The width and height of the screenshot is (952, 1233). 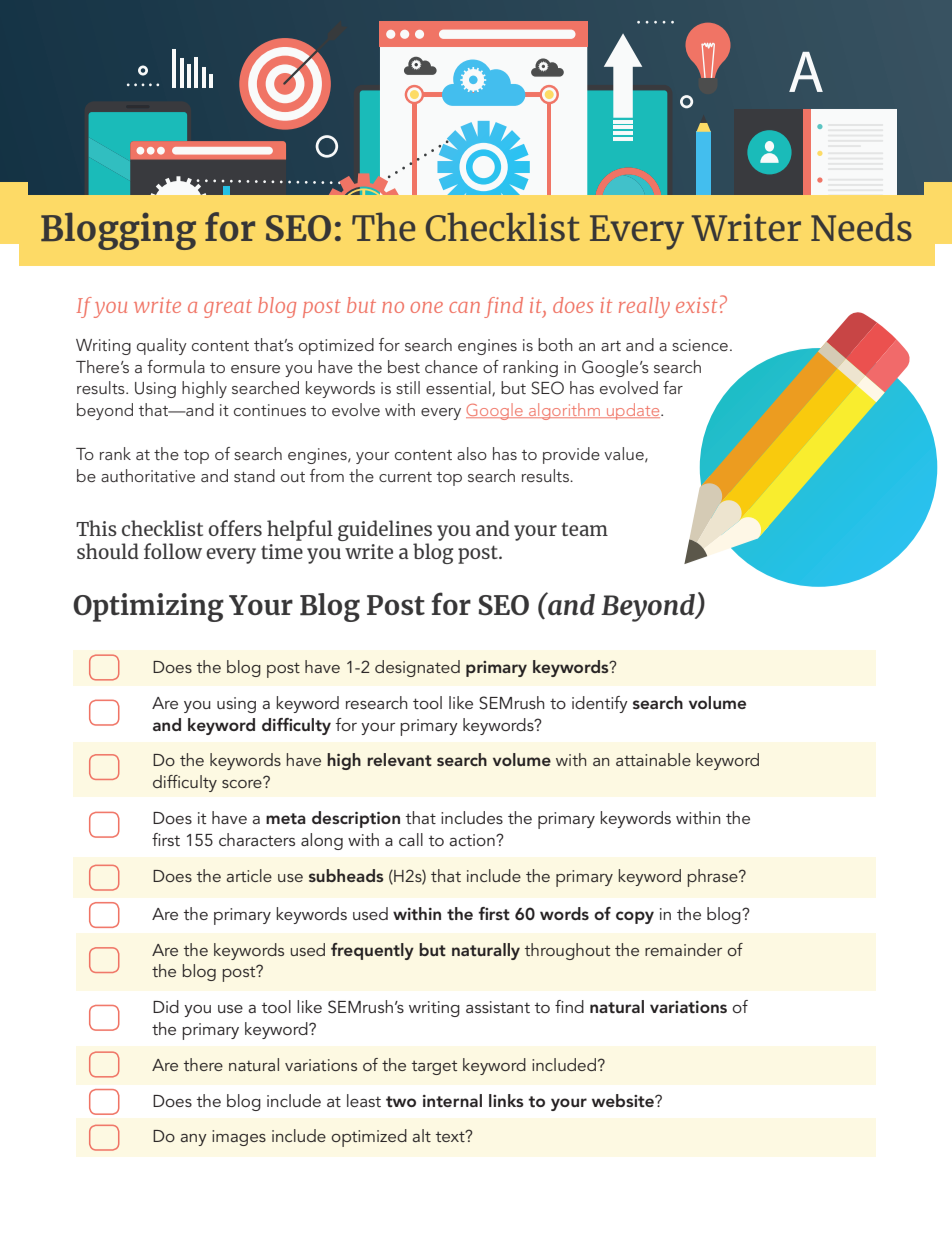 What do you see at coordinates (417, 668) in the screenshot?
I see `designated` at bounding box center [417, 668].
